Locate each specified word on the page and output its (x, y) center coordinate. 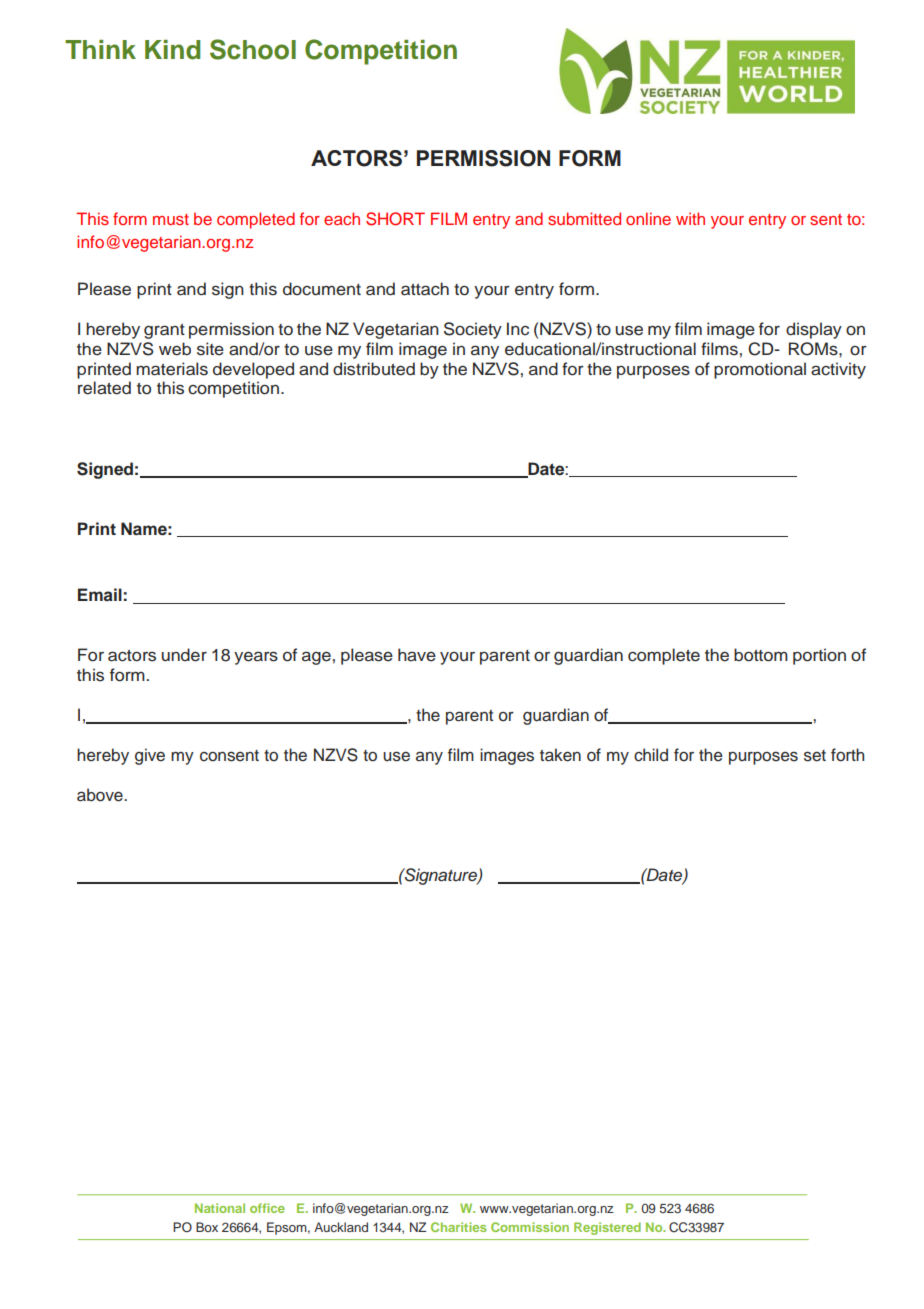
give (150, 756)
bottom (761, 655)
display (814, 330)
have (417, 655)
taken (560, 755)
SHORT (395, 219)
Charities (459, 1227)
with (690, 218)
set (815, 756)
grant (164, 331)
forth (847, 755)
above (101, 795)
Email (100, 594)
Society (473, 330)
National (220, 1208)
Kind (172, 50)
